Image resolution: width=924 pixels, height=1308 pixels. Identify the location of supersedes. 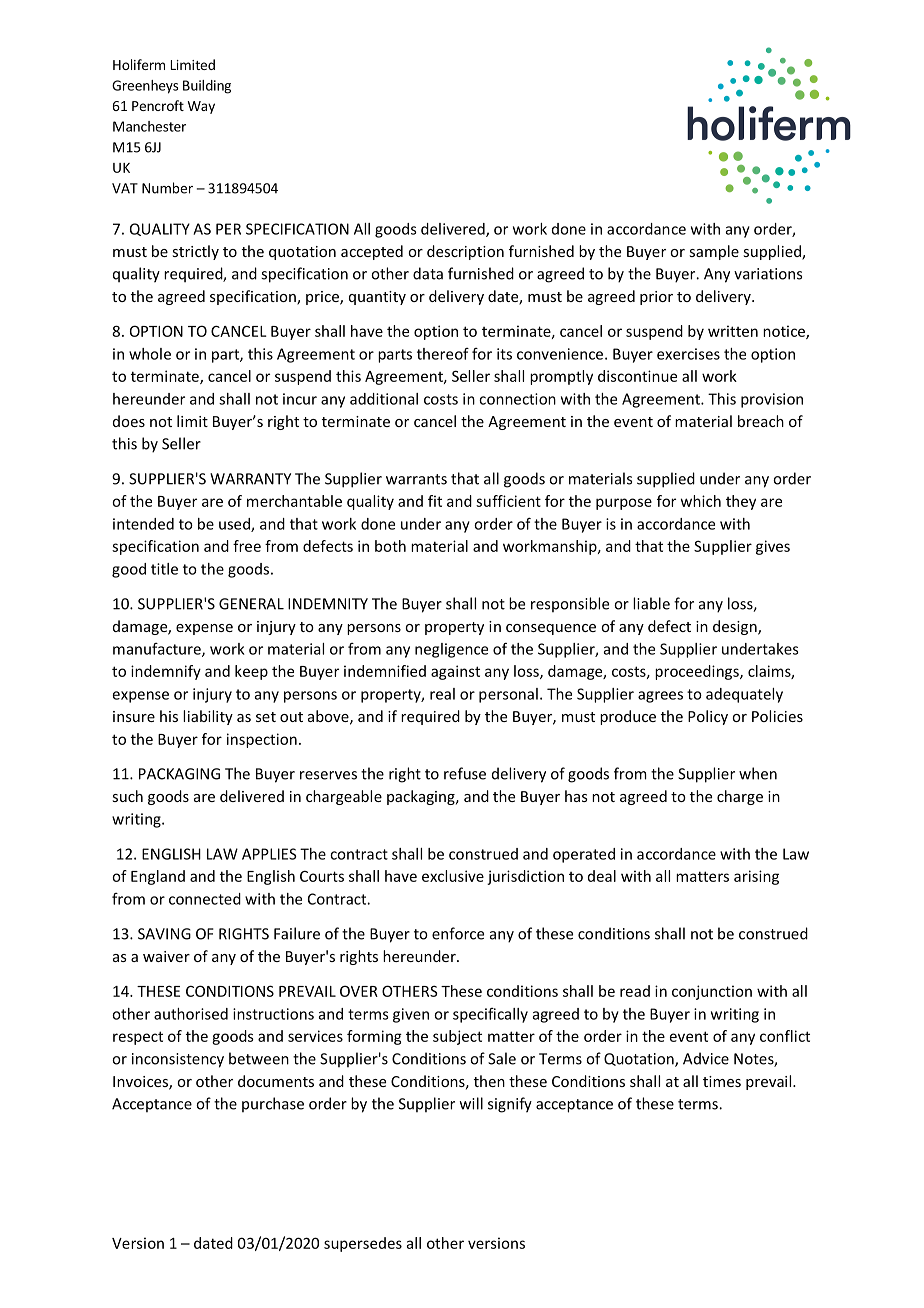
(363, 1244).
